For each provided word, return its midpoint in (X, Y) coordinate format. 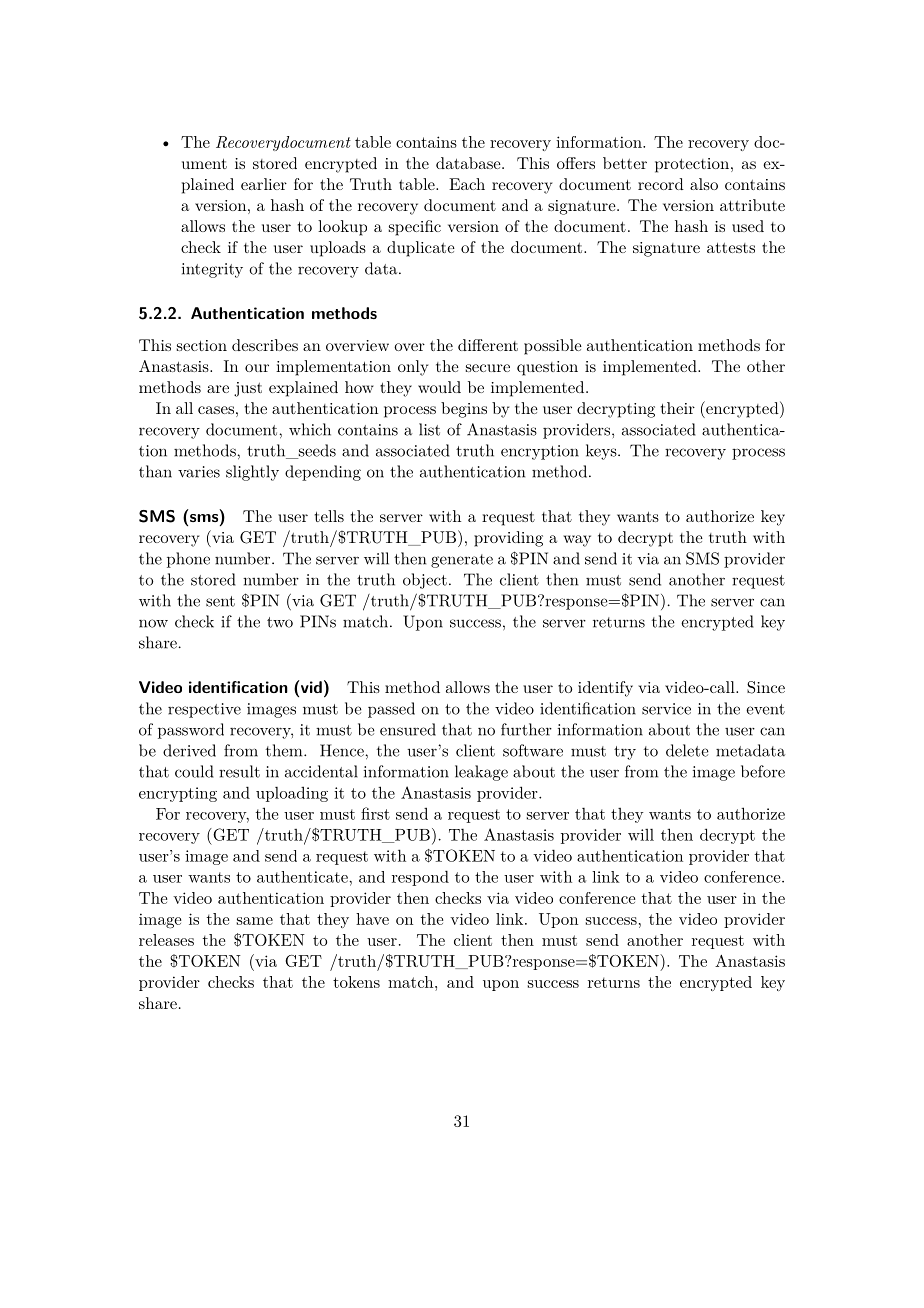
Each (467, 184)
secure (488, 368)
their (678, 408)
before (763, 771)
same (255, 921)
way (577, 541)
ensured (408, 729)
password (191, 731)
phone (188, 560)
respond (420, 878)
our (257, 368)
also (704, 184)
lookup (342, 228)
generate (462, 561)
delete (687, 750)
